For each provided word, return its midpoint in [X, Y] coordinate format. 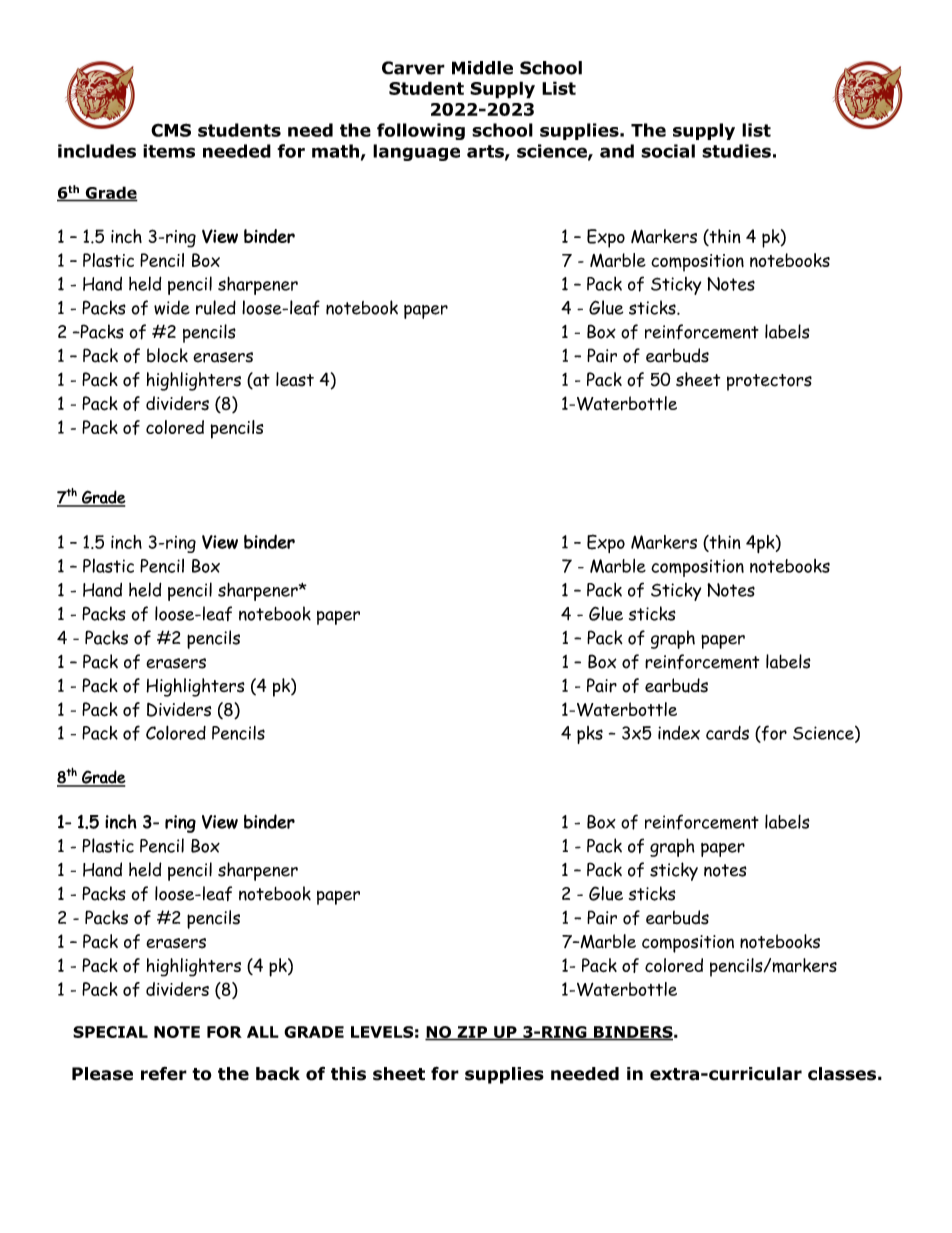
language [416, 152]
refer [164, 1074]
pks [590, 735]
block [167, 355]
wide [172, 307]
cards [727, 733]
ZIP [472, 1033]
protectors [769, 382]
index [679, 733]
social [668, 151]
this [348, 1074]
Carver [413, 68]
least [295, 379]
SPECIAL [110, 1032]
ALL [263, 1032]
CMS [171, 130]
